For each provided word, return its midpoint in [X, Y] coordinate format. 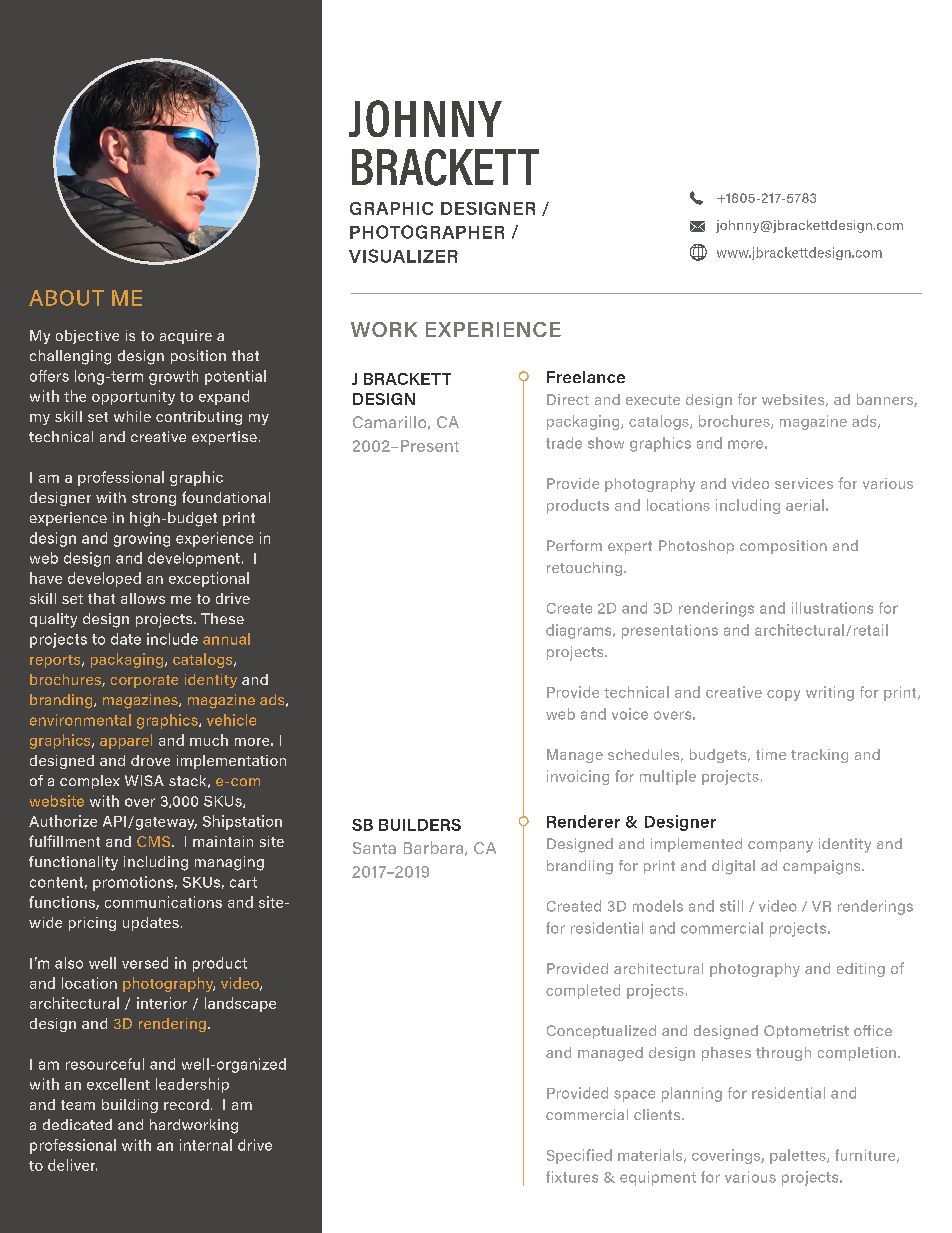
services [804, 483]
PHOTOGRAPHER [427, 232]
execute [653, 400]
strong [154, 499]
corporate [144, 681]
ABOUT [66, 298]
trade [564, 443]
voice [630, 714]
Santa [374, 848]
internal [206, 1145]
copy [783, 695]
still [731, 906]
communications [163, 902]
